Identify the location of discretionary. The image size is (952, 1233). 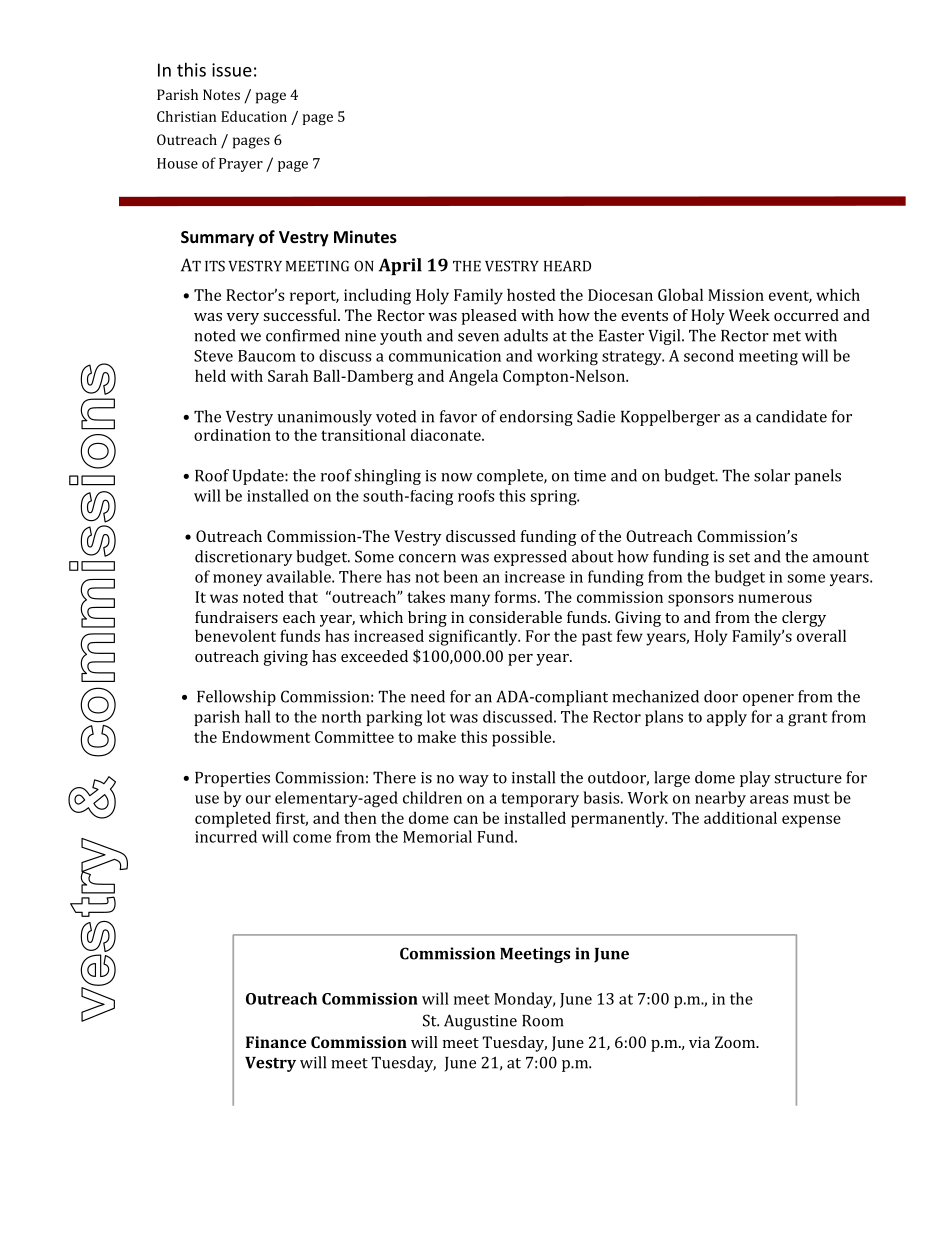
(244, 558).
